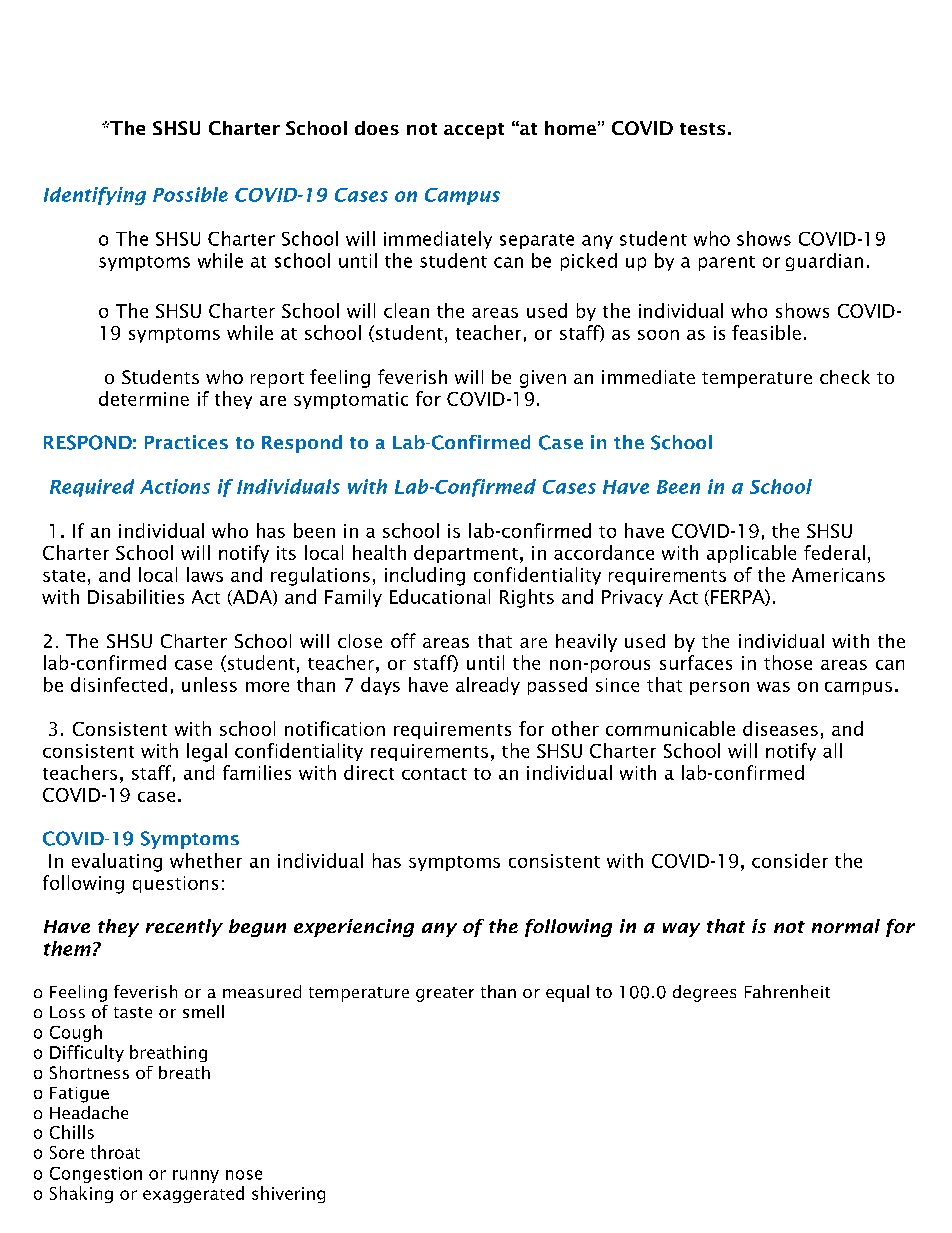 Image resolution: width=952 pixels, height=1233 pixels. What do you see at coordinates (474, 131) in the screenshot?
I see `accept` at bounding box center [474, 131].
